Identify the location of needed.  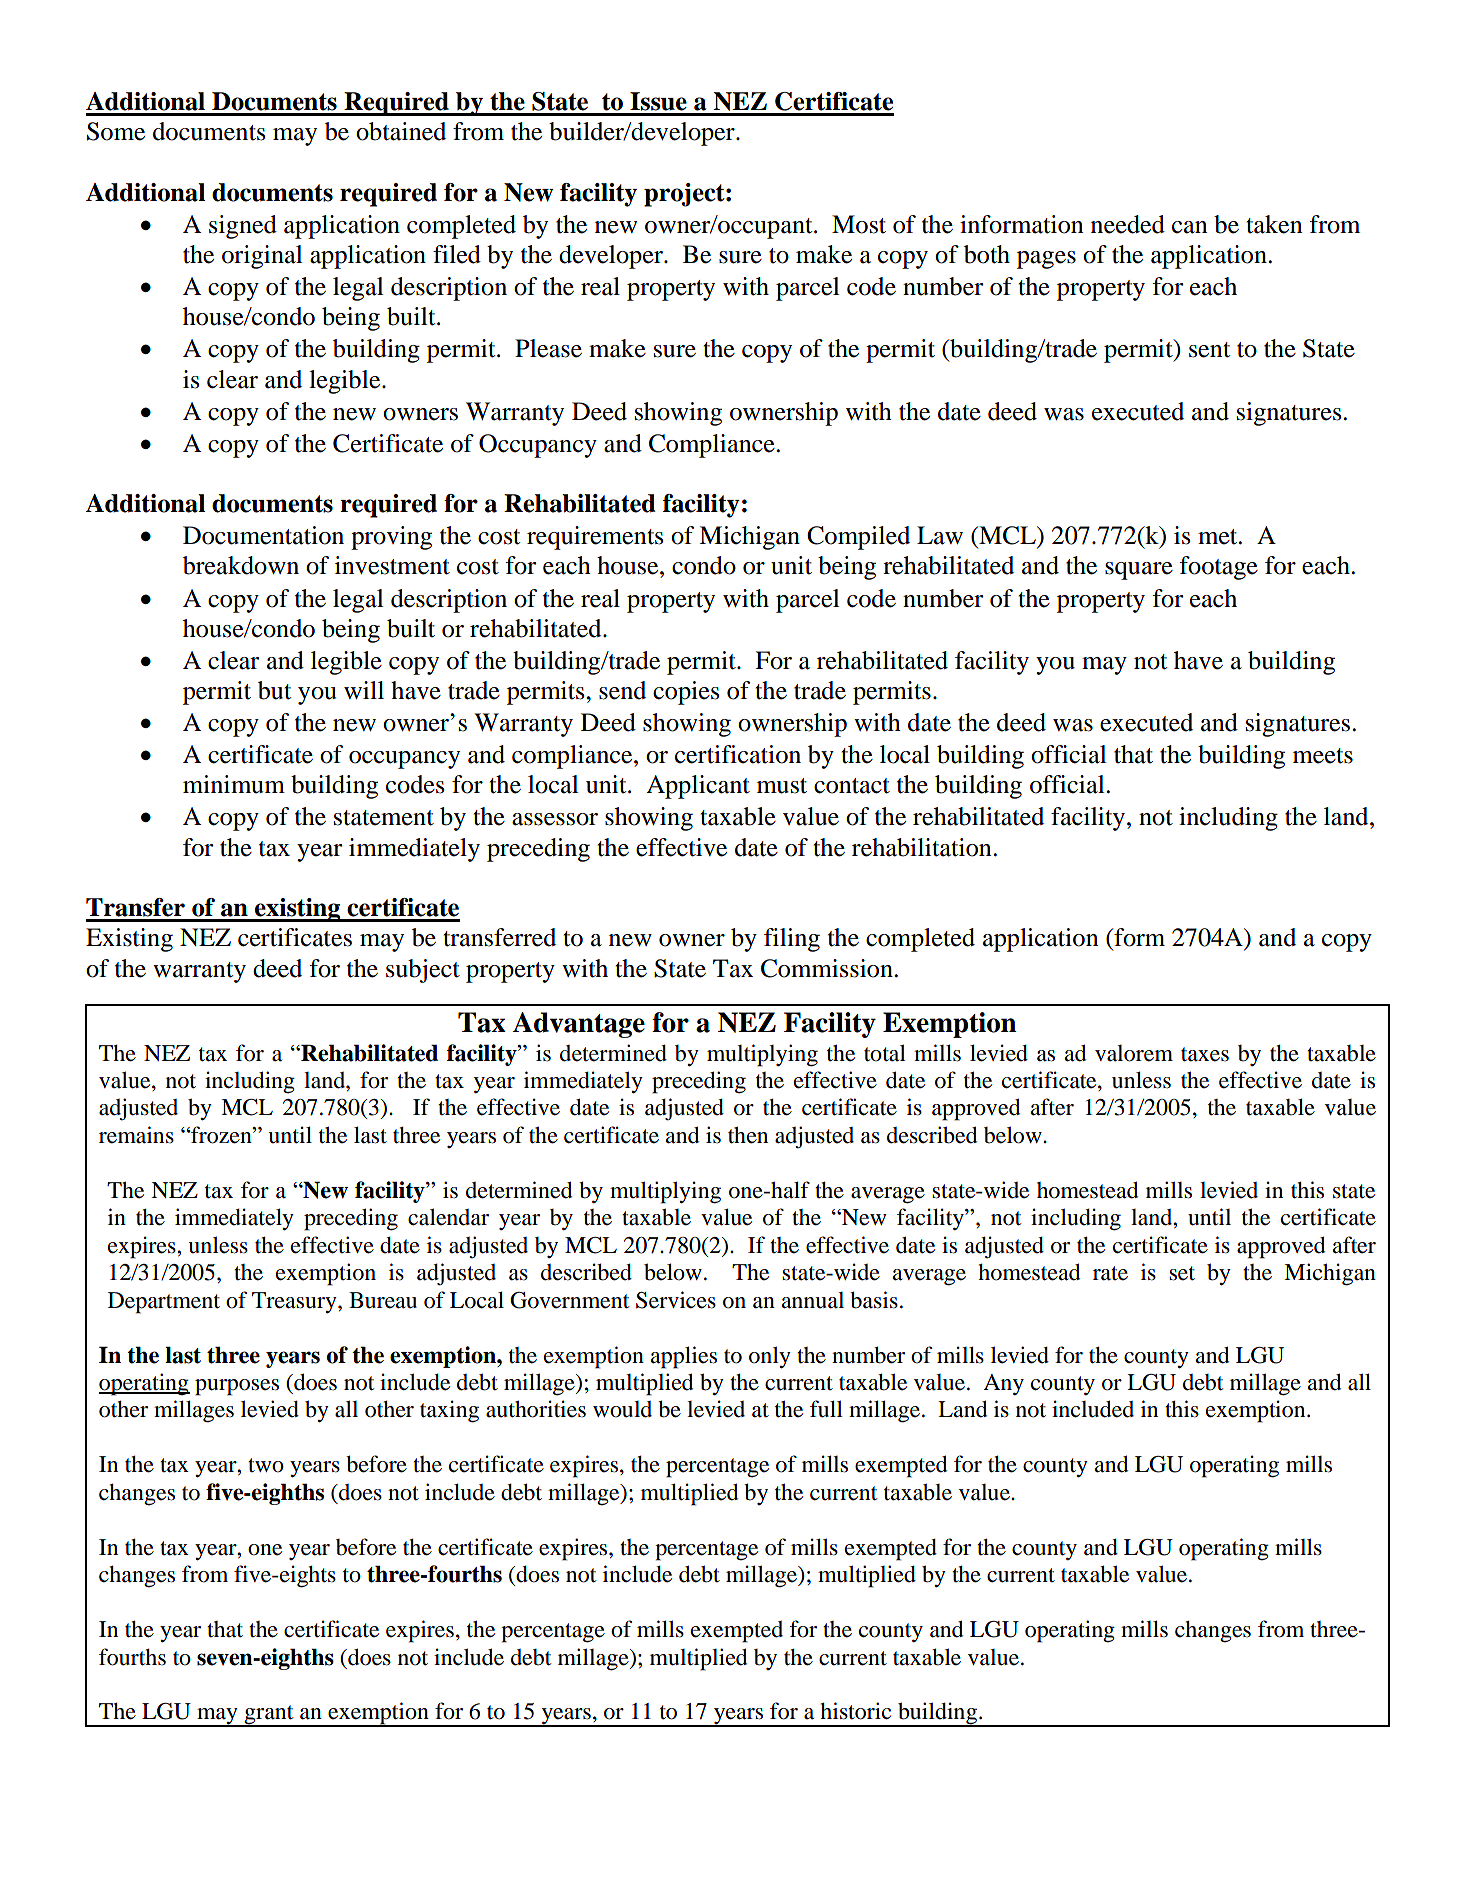
(1128, 224).
